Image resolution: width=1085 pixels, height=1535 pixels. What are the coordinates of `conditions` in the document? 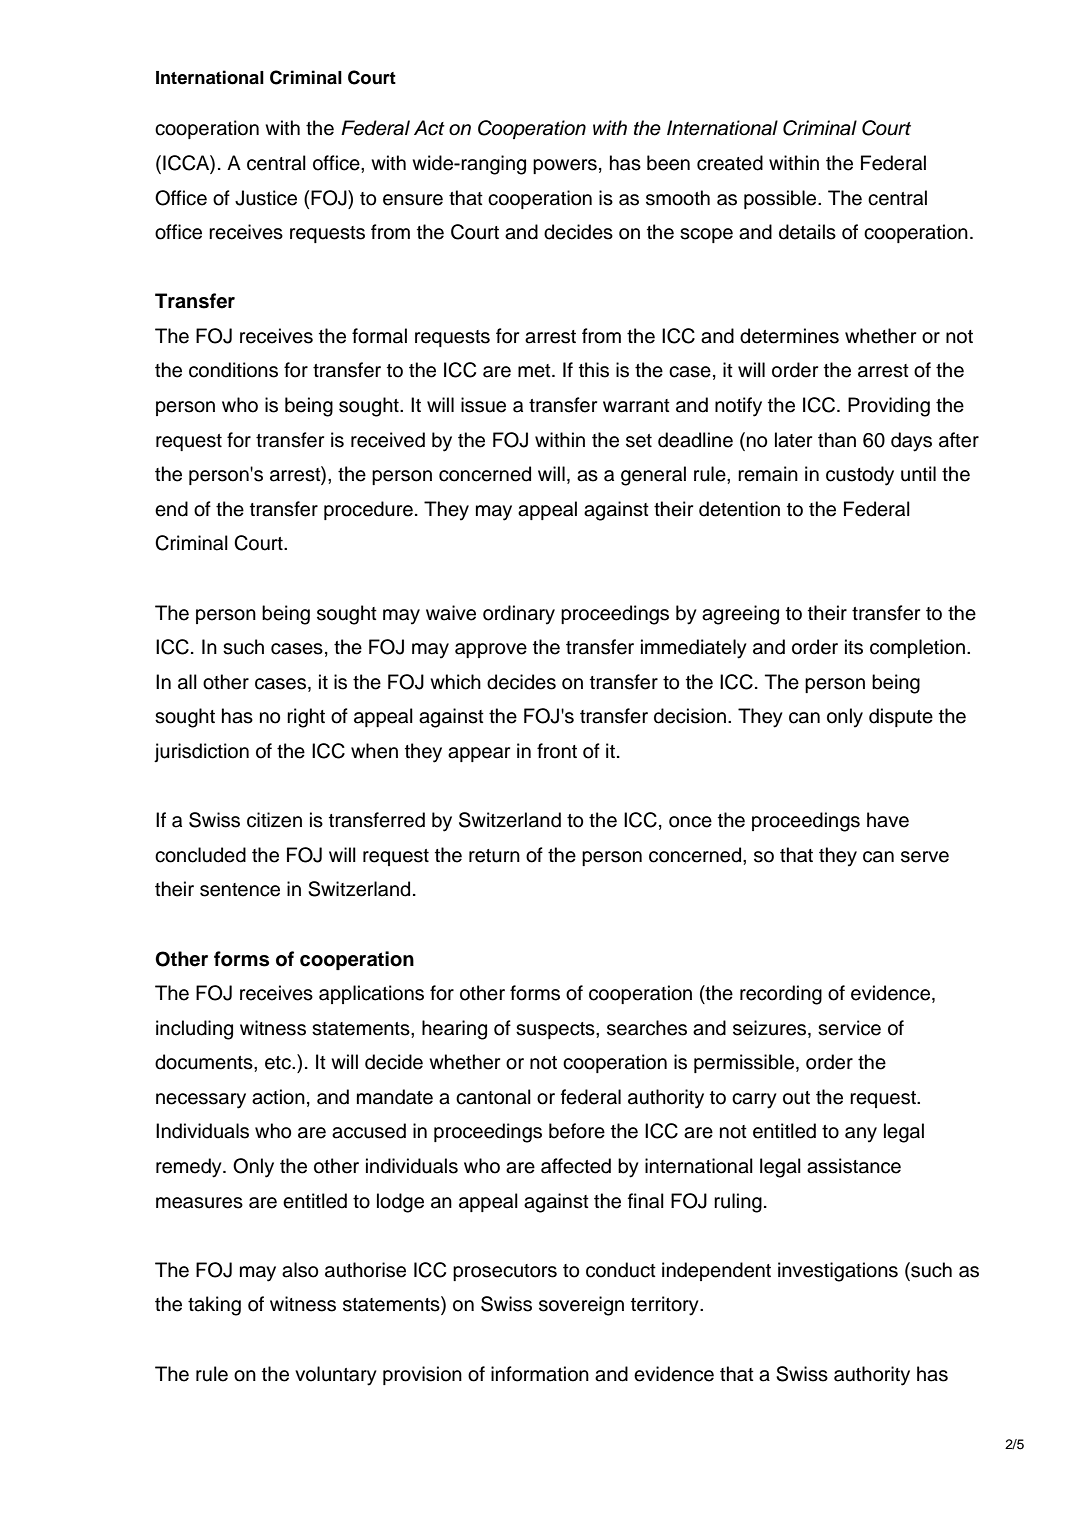 It's located at (233, 370).
